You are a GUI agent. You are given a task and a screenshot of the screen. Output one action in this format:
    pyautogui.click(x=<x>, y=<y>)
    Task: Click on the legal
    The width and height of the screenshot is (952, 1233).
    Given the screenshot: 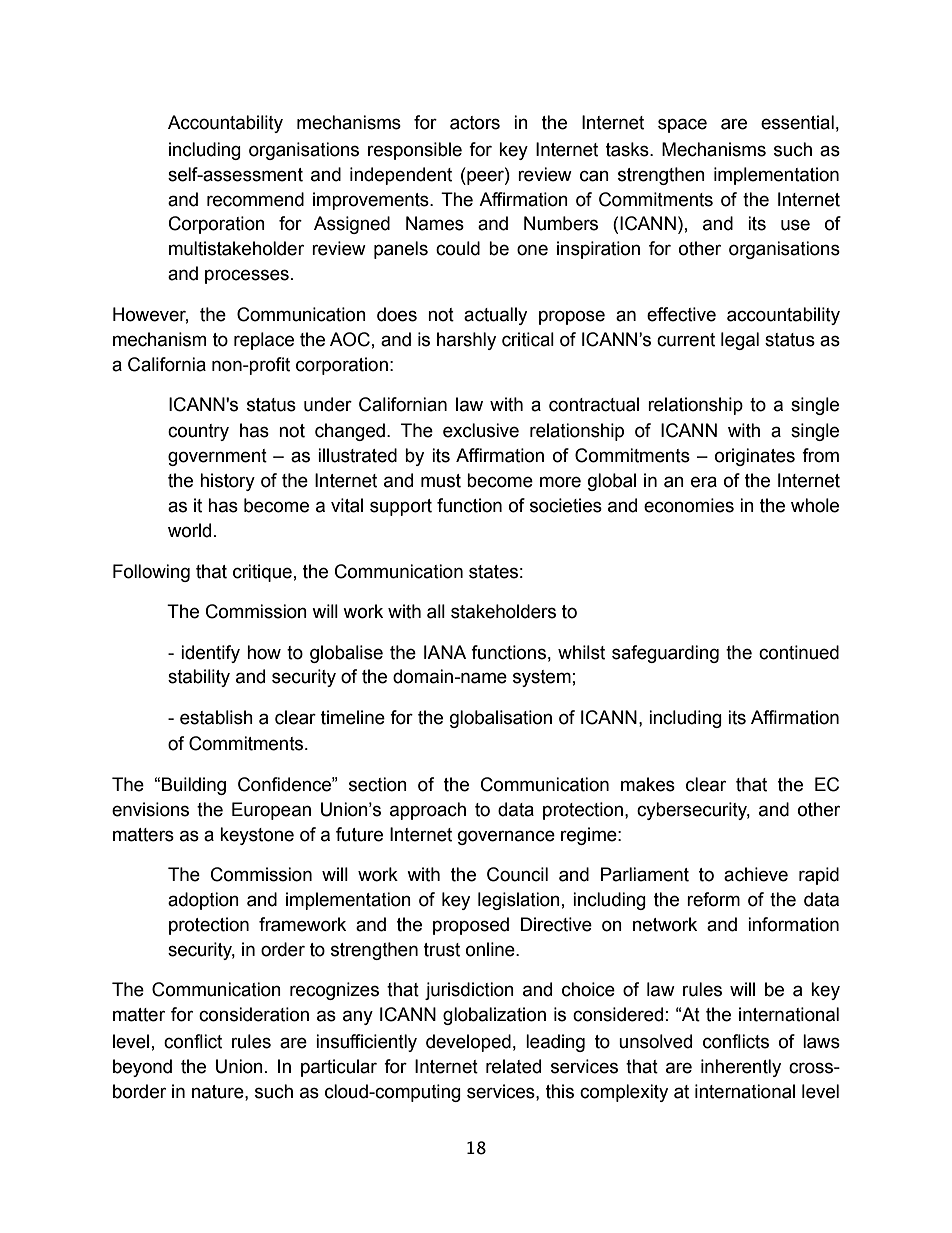 What is the action you would take?
    pyautogui.click(x=740, y=341)
